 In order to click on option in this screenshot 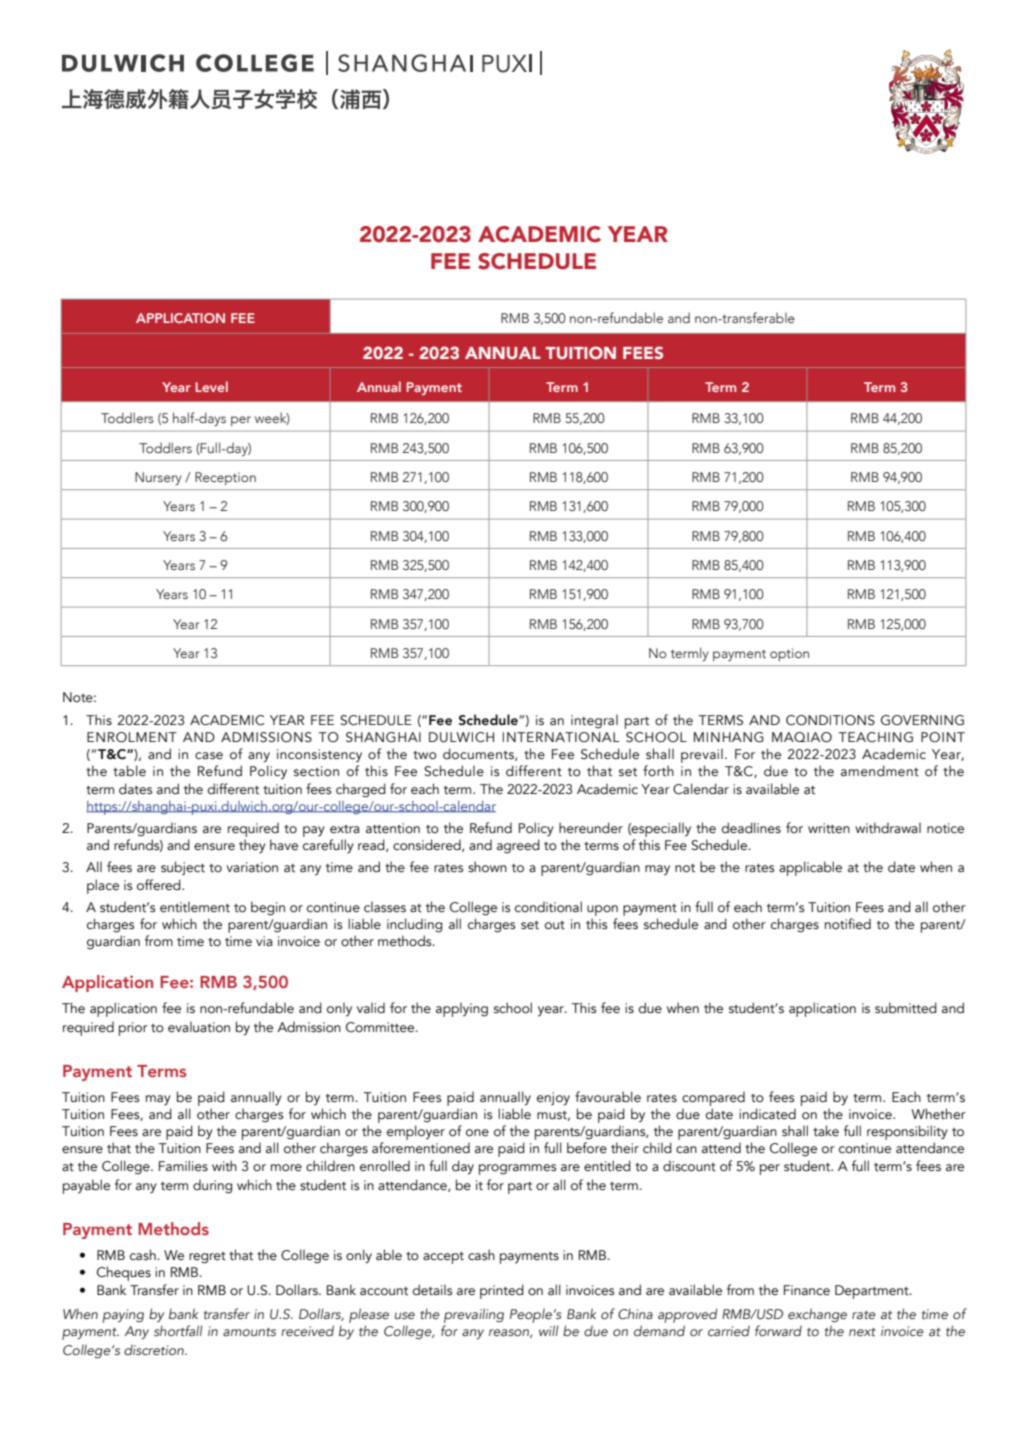, I will do `click(789, 654)`.
